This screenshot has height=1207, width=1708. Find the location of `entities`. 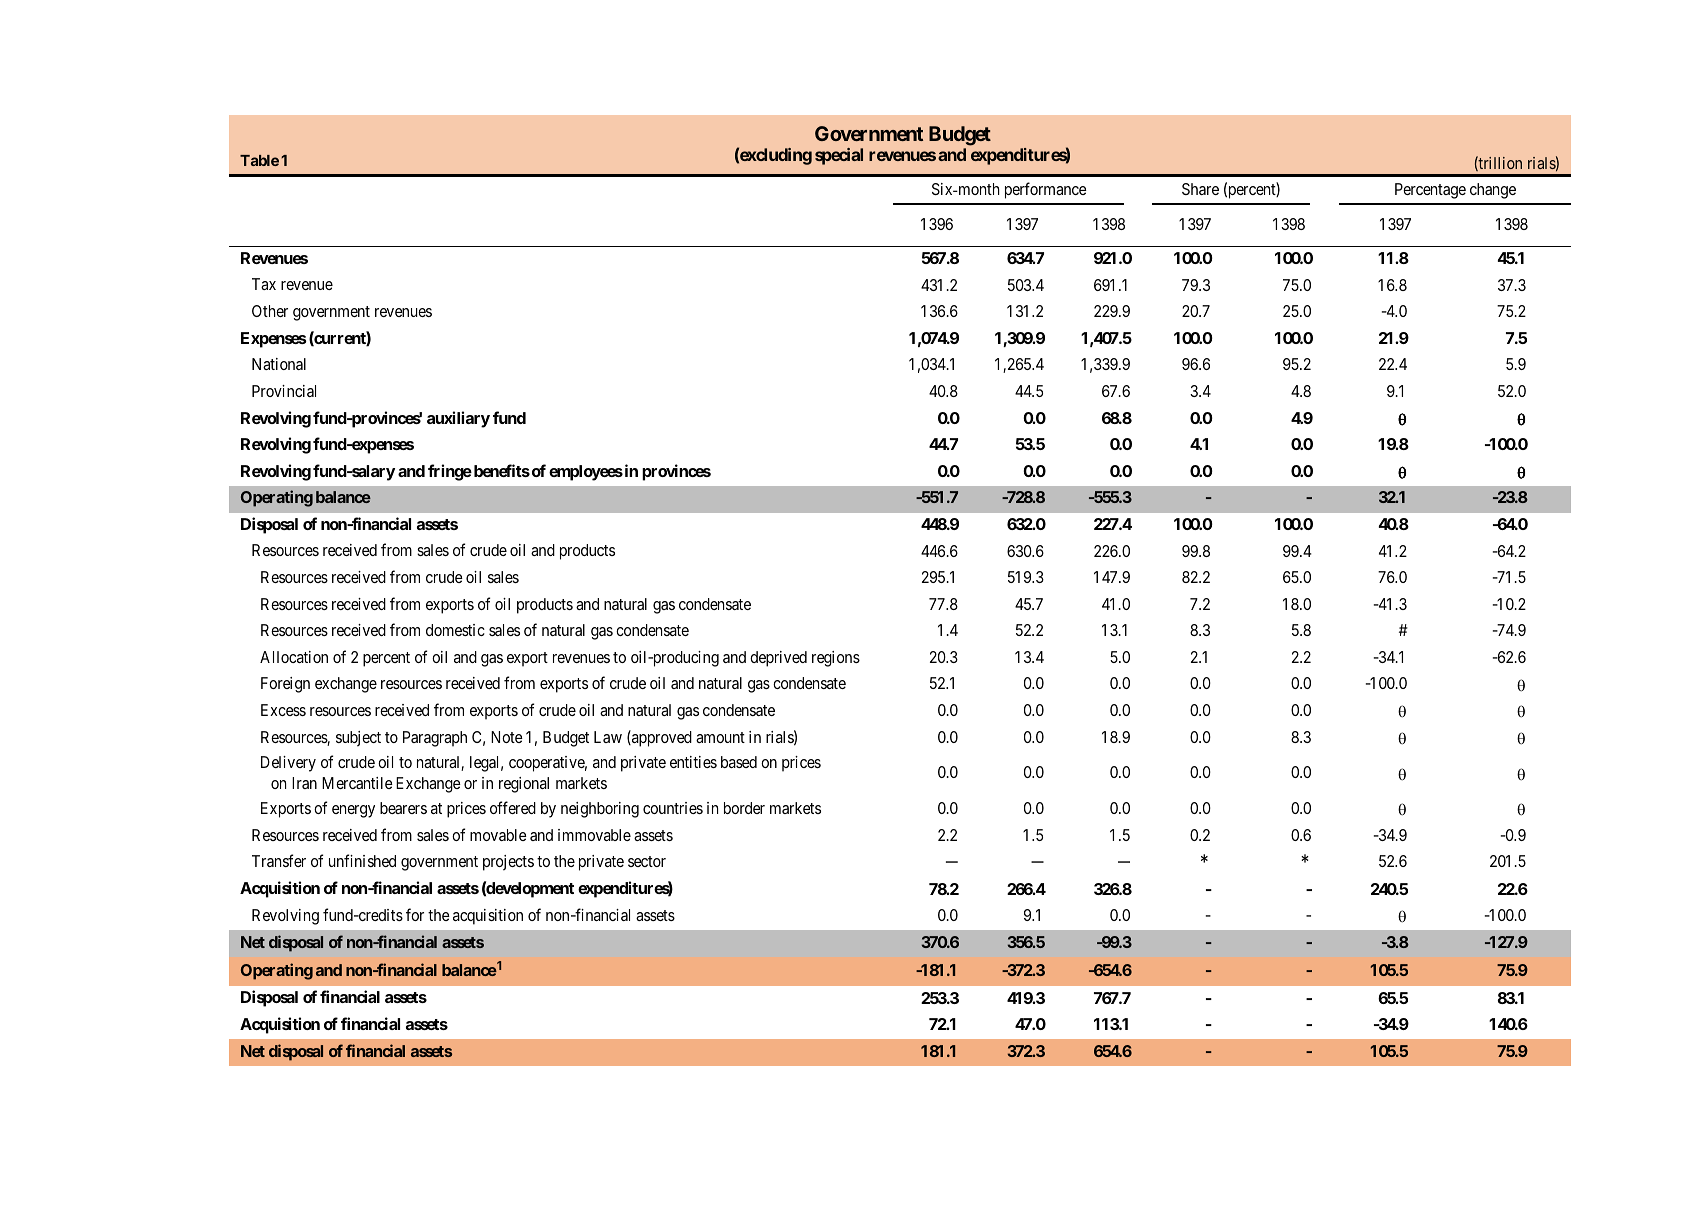

entities is located at coordinates (693, 762).
